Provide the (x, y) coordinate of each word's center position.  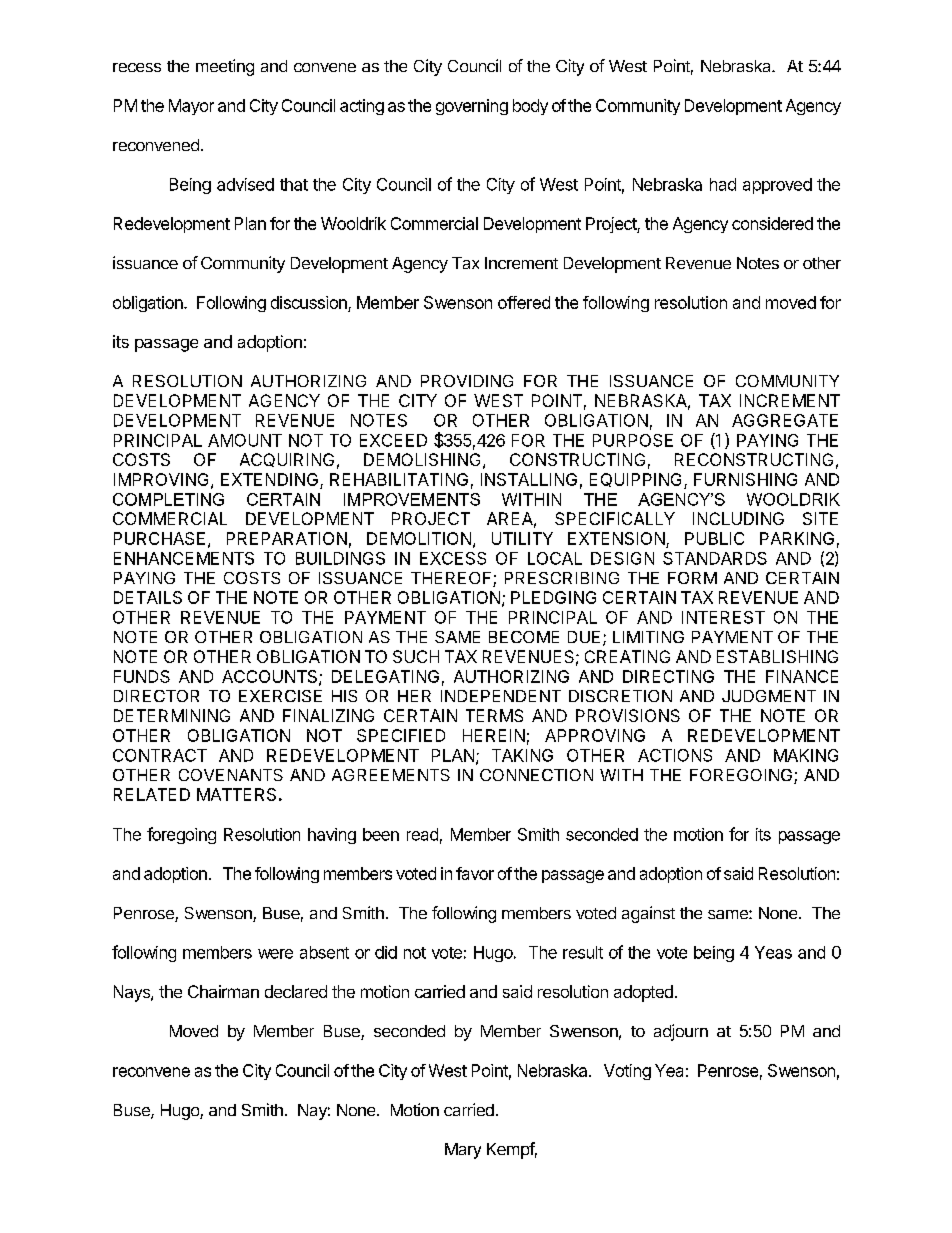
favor (475, 873)
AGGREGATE (785, 420)
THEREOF (452, 579)
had (723, 184)
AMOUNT (245, 440)
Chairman (223, 991)
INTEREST (723, 617)
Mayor (191, 107)
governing (472, 107)
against (648, 914)
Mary (463, 1151)
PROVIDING (467, 381)
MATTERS (236, 794)
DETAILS (148, 597)
